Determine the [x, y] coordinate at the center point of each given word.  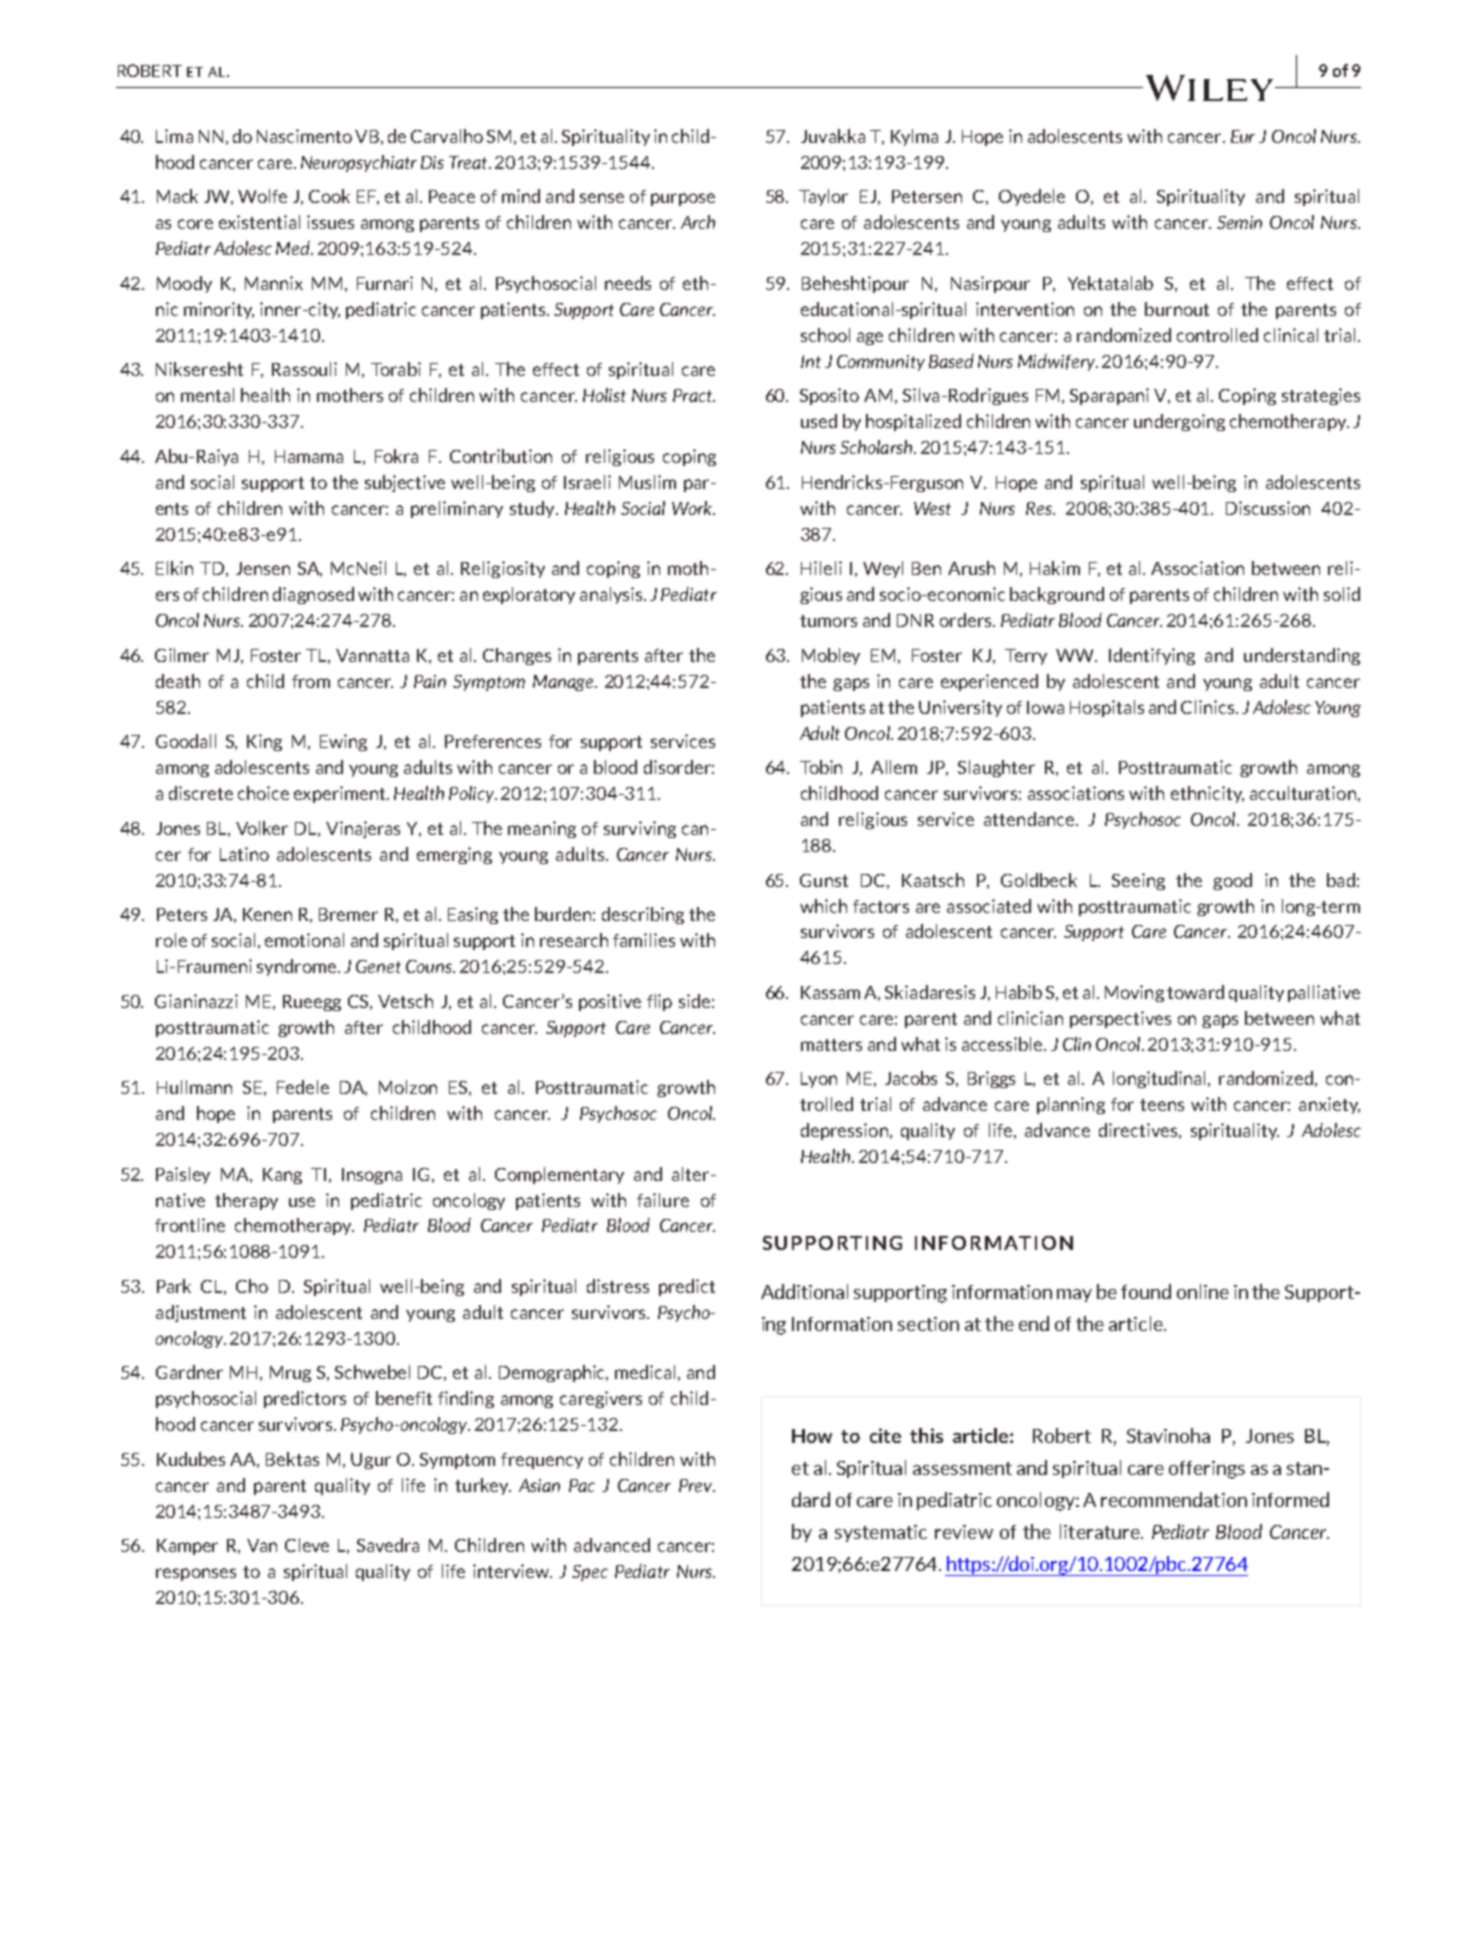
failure [663, 1200]
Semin [1239, 222]
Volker [262, 828]
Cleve [307, 1545]
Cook [329, 196]
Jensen [263, 568]
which [823, 906]
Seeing [1138, 881]
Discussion [1268, 508]
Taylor [823, 197]
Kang [282, 1176]
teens [1162, 1105]
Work [693, 508]
